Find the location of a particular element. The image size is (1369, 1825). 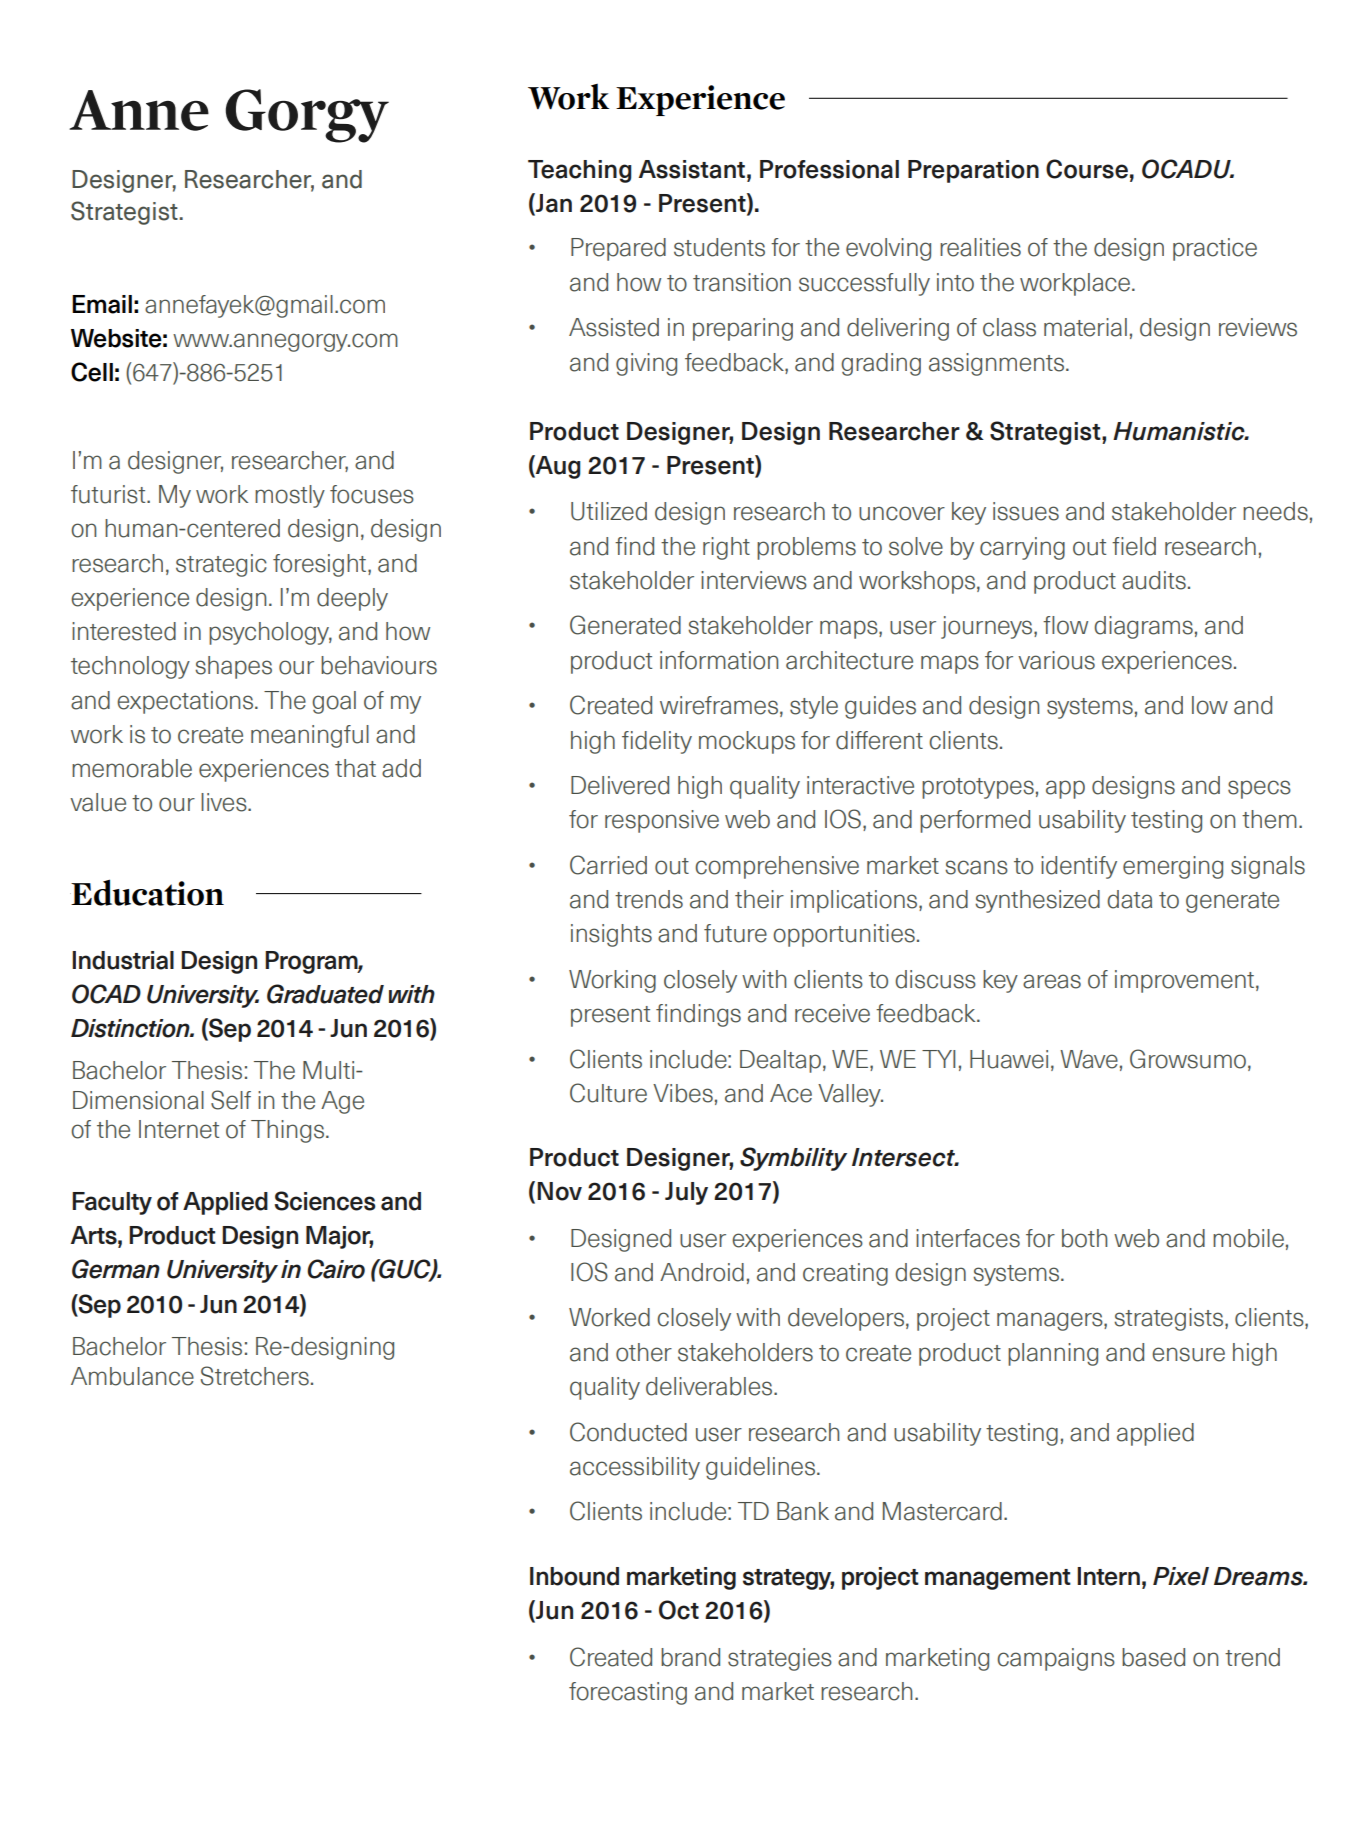

Email is located at coordinates (102, 304).
